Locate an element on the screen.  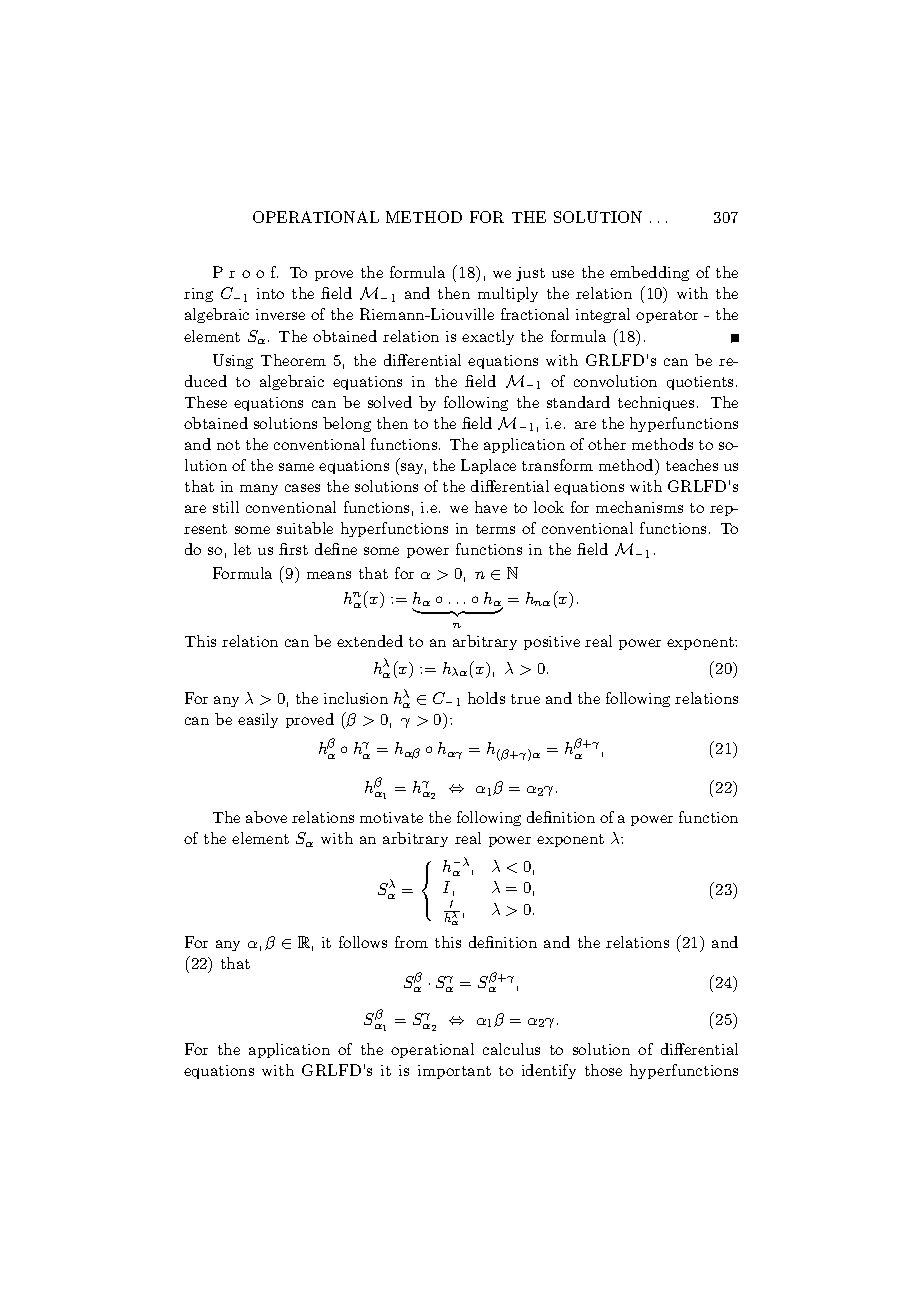
Laplace is located at coordinates (488, 466).
